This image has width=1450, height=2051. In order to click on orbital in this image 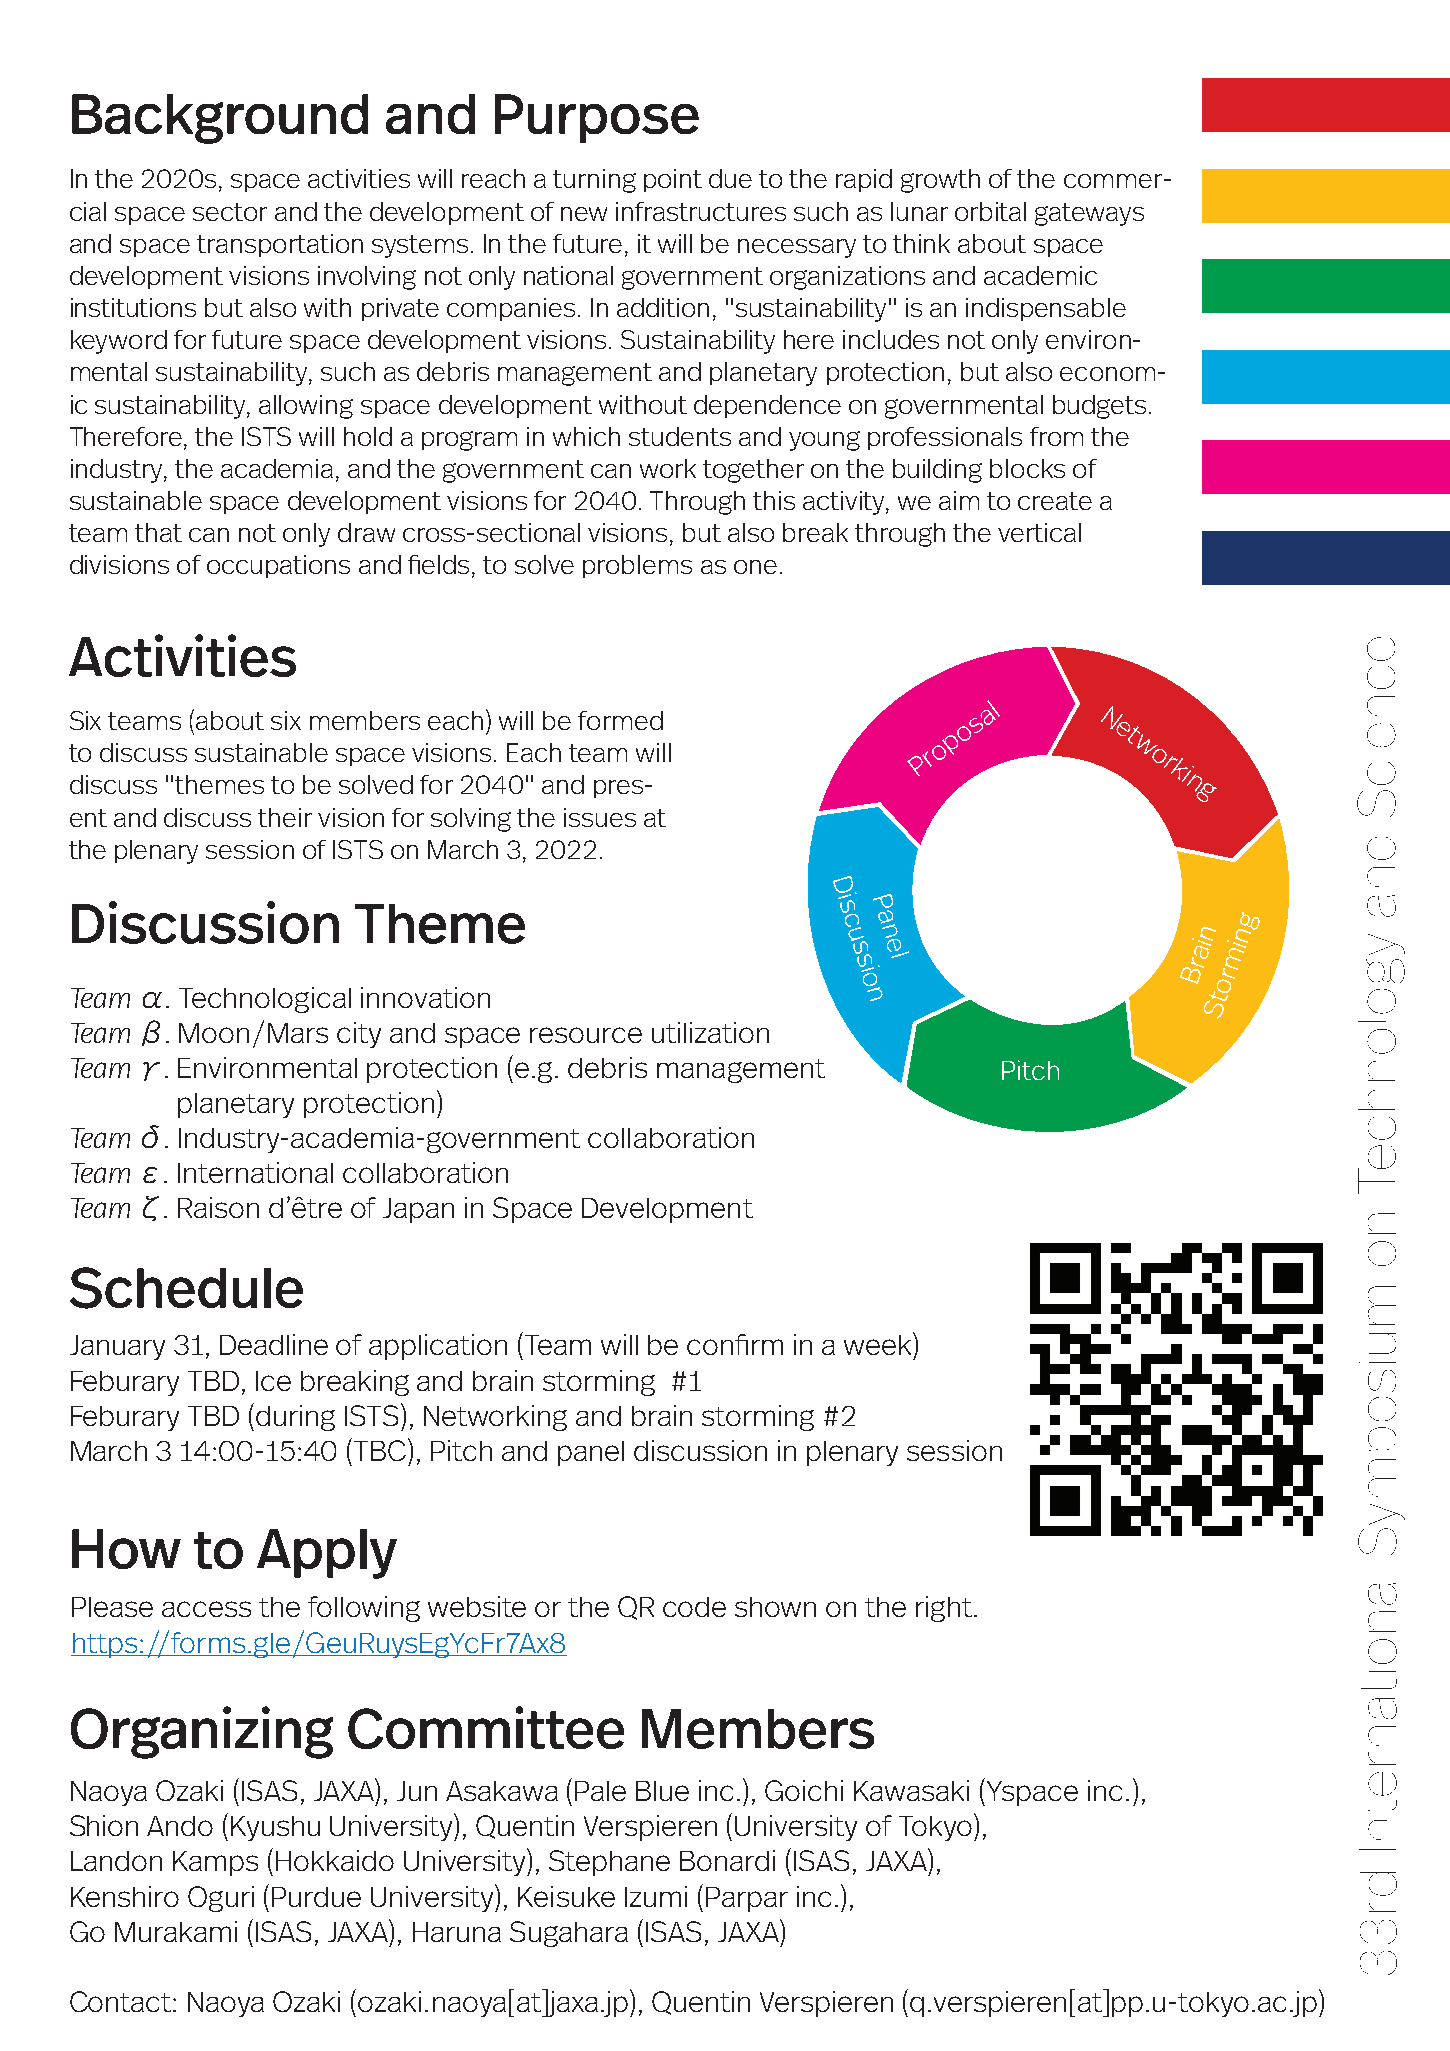, I will do `click(990, 211)`.
